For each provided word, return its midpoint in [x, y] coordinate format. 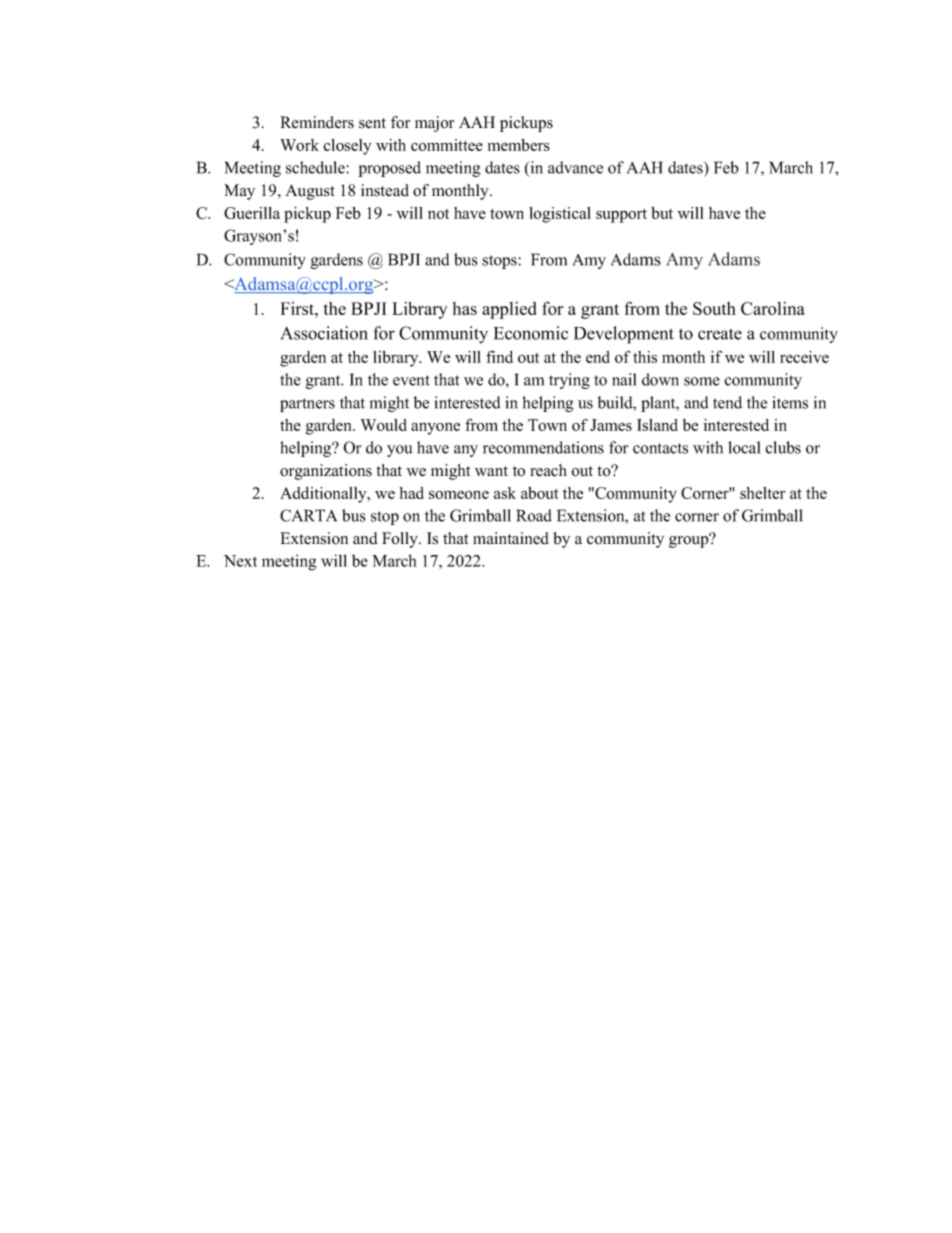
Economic [531, 333]
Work [299, 145]
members [519, 145]
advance [575, 167]
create [720, 334]
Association [324, 333]
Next [240, 561]
